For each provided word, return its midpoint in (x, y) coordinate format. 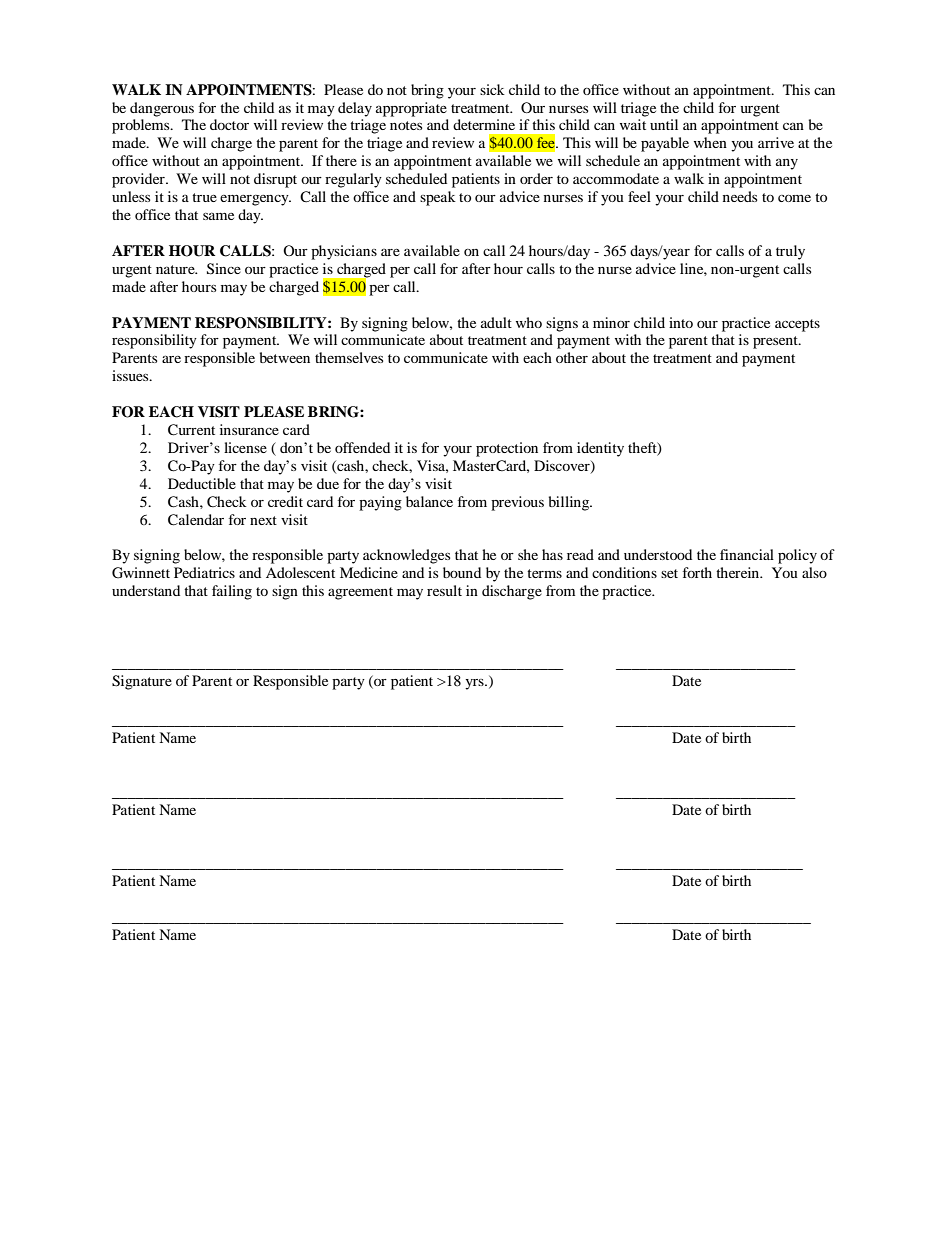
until (664, 124)
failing (232, 592)
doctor (229, 124)
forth (697, 572)
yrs (475, 684)
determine (484, 124)
